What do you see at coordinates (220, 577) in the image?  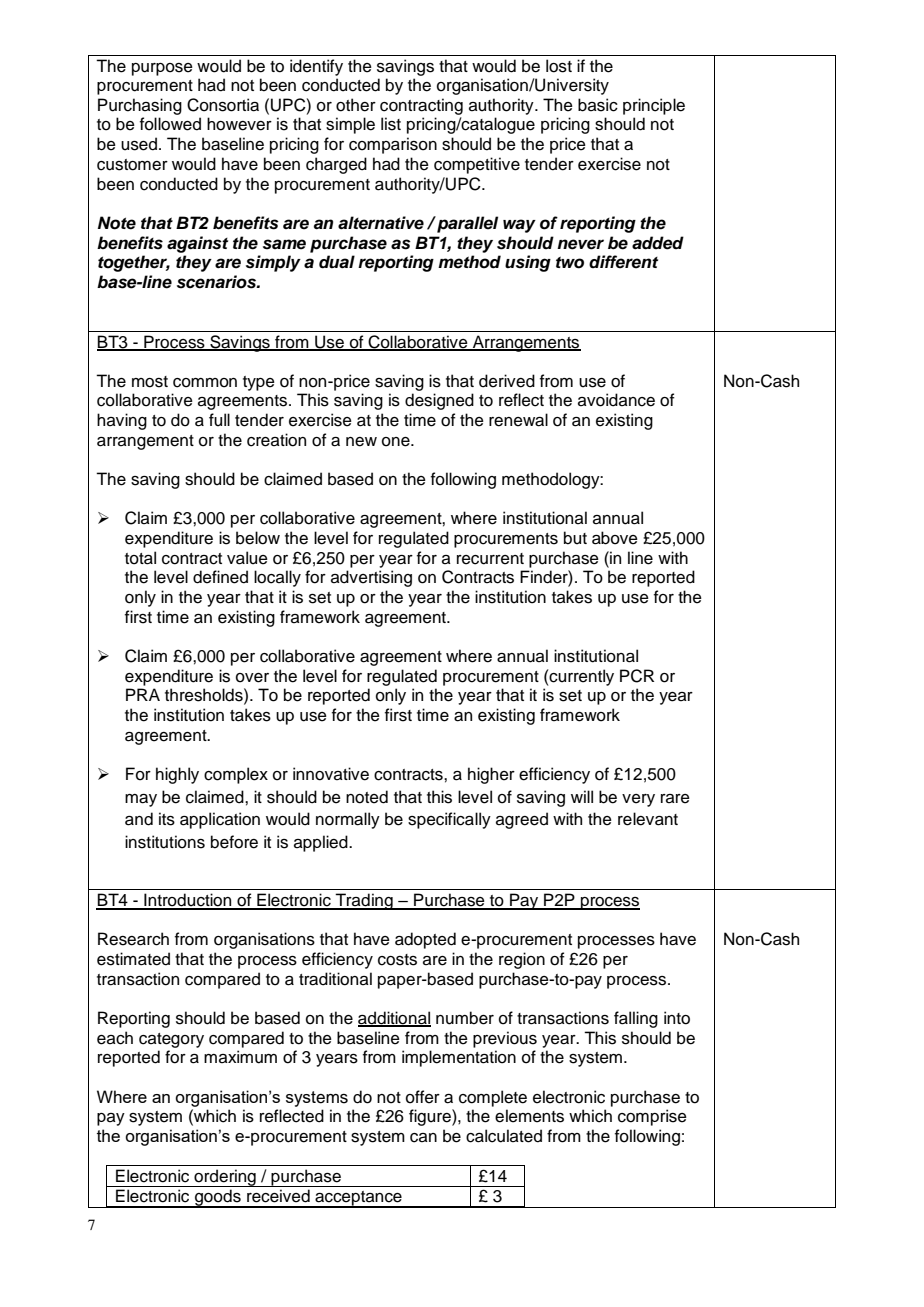 I see `defined` at bounding box center [220, 577].
